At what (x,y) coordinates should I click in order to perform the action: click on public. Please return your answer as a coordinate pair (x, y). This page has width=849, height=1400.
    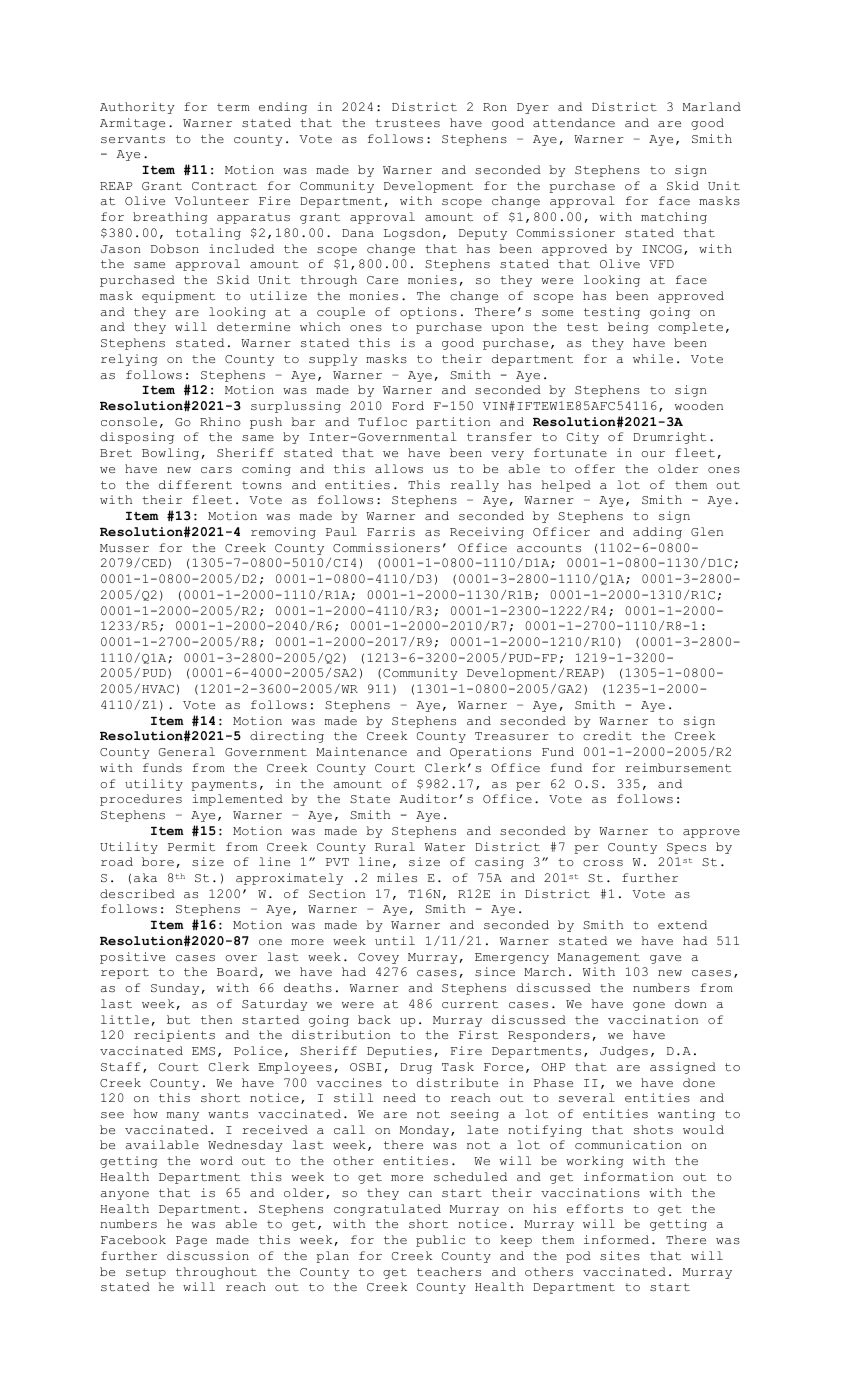
    Looking at the image, I should click on (440, 1241).
